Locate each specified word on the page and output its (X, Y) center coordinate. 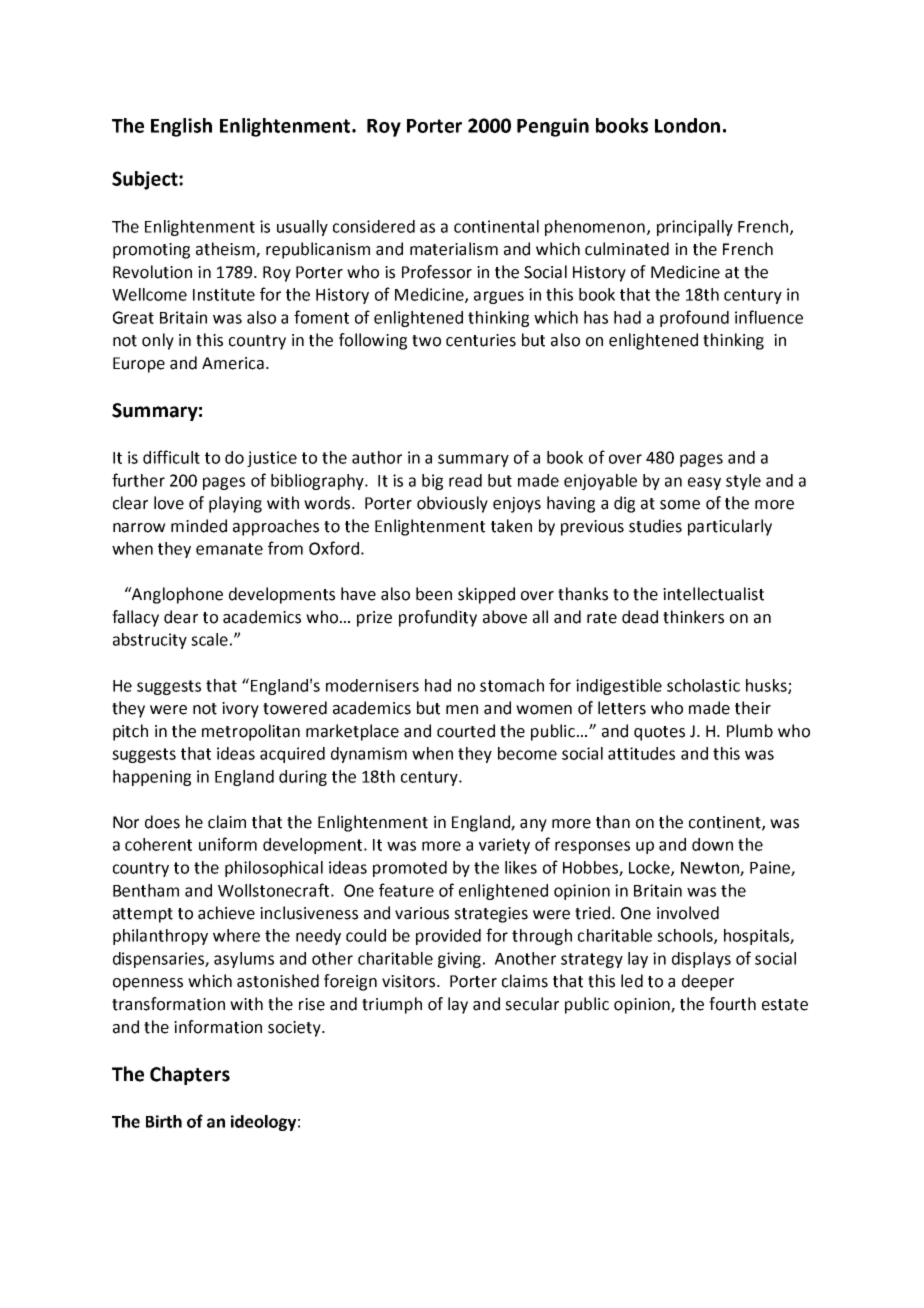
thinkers (693, 617)
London (687, 125)
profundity (438, 618)
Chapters (190, 1075)
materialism (454, 249)
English (181, 127)
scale (209, 639)
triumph (392, 1005)
